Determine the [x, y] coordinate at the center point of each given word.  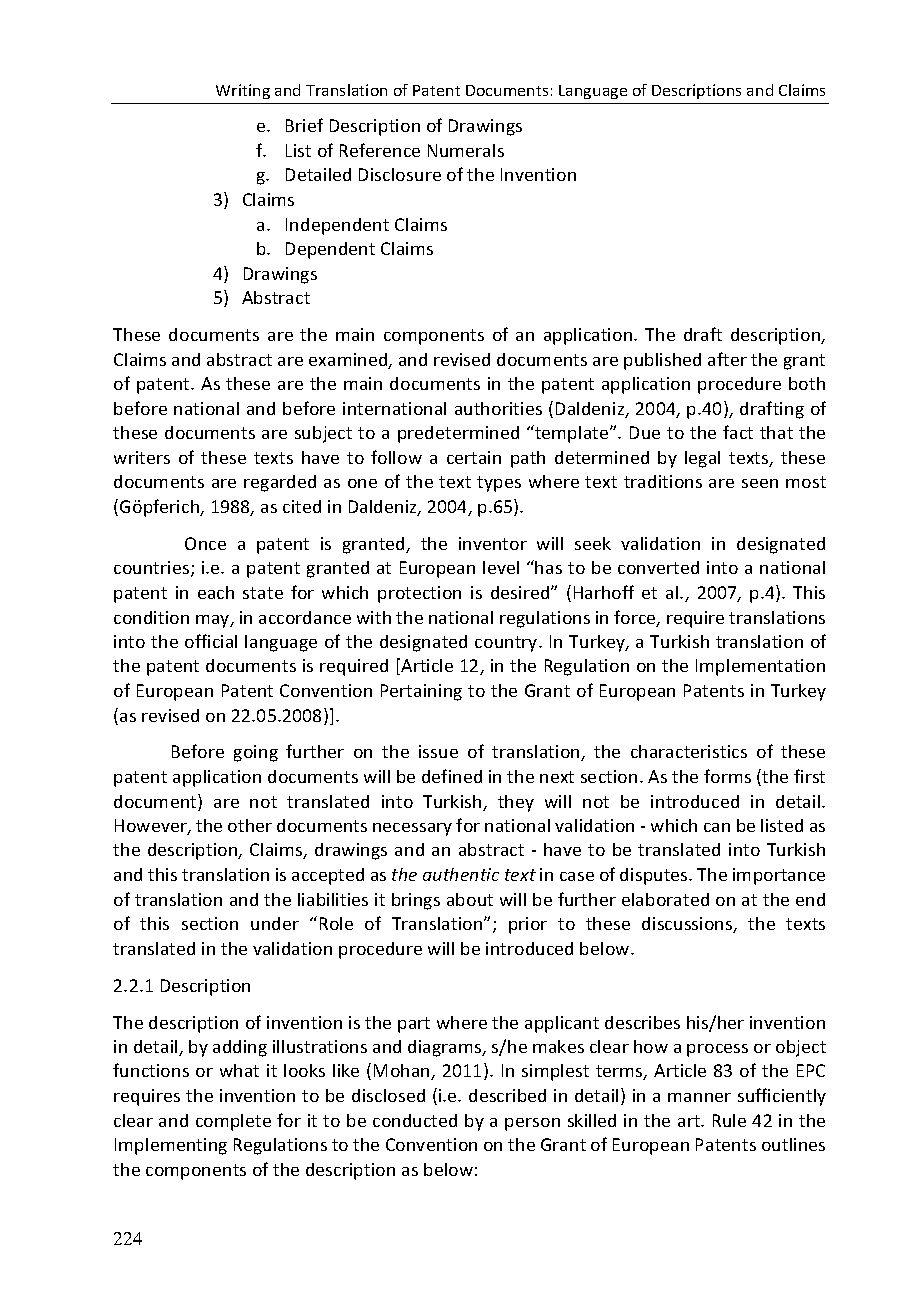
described [507, 1095]
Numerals [466, 150]
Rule [729, 1120]
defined [452, 776]
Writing [243, 91]
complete [233, 1122]
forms [727, 776]
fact [738, 432]
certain [474, 457]
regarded [280, 483]
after [727, 359]
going [256, 753]
